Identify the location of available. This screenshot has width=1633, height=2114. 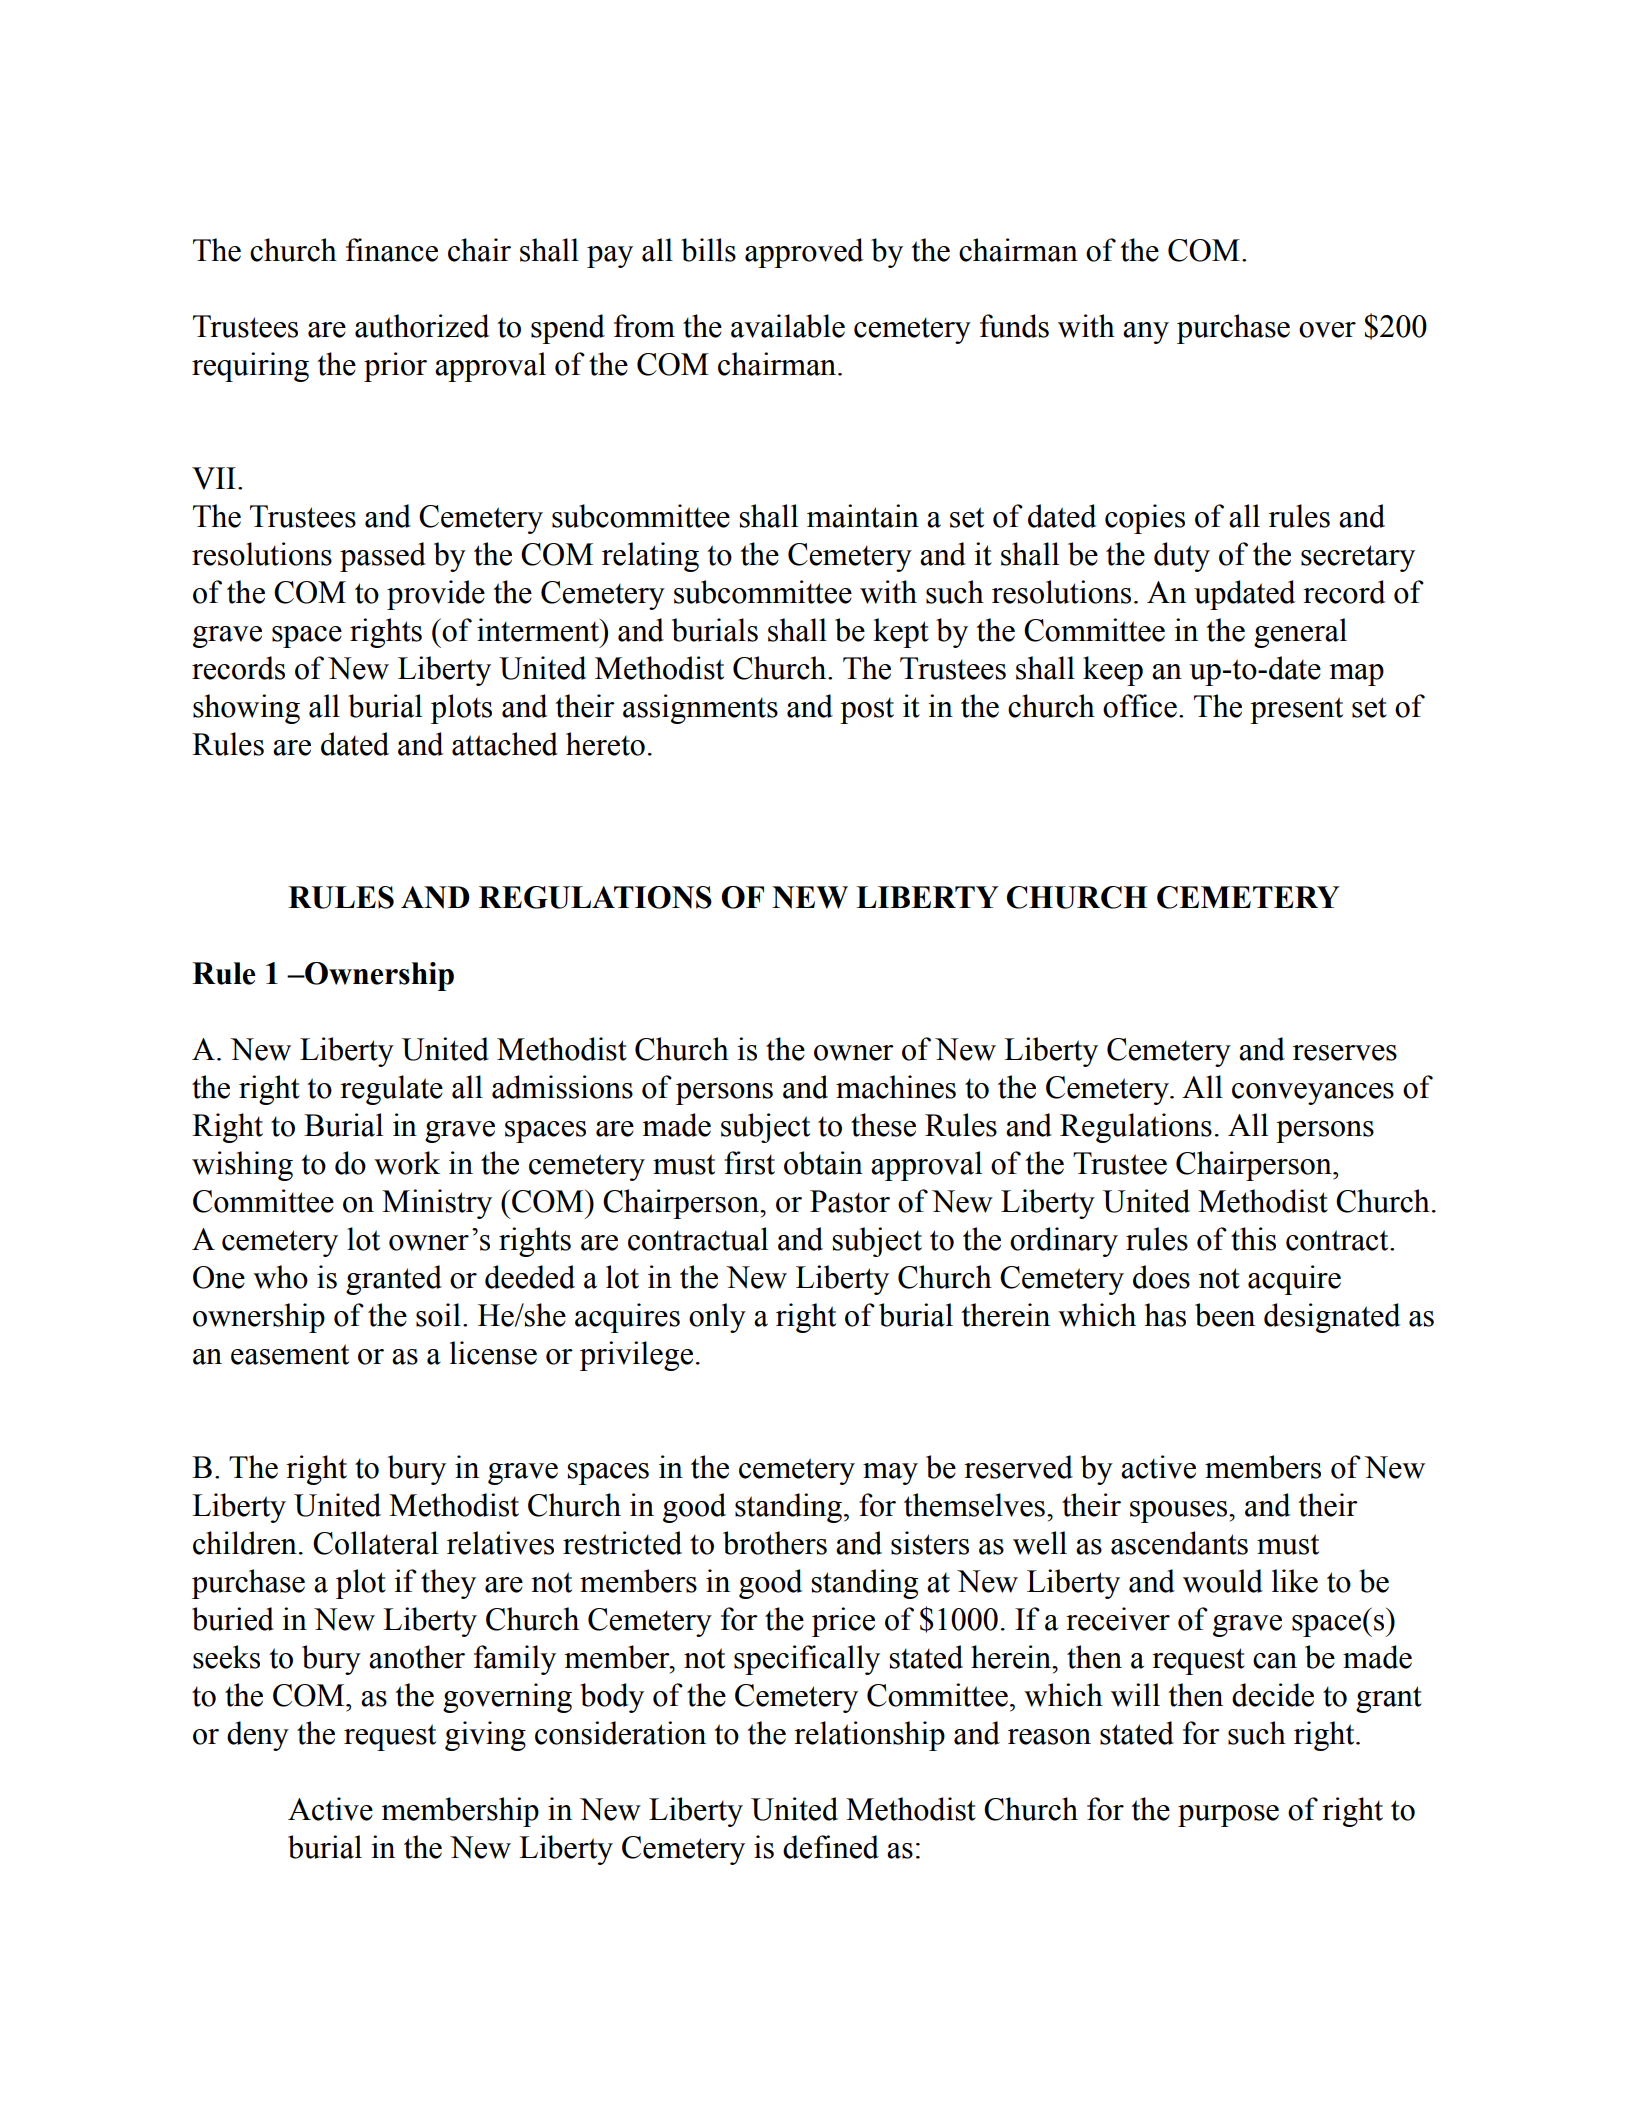
(788, 326).
